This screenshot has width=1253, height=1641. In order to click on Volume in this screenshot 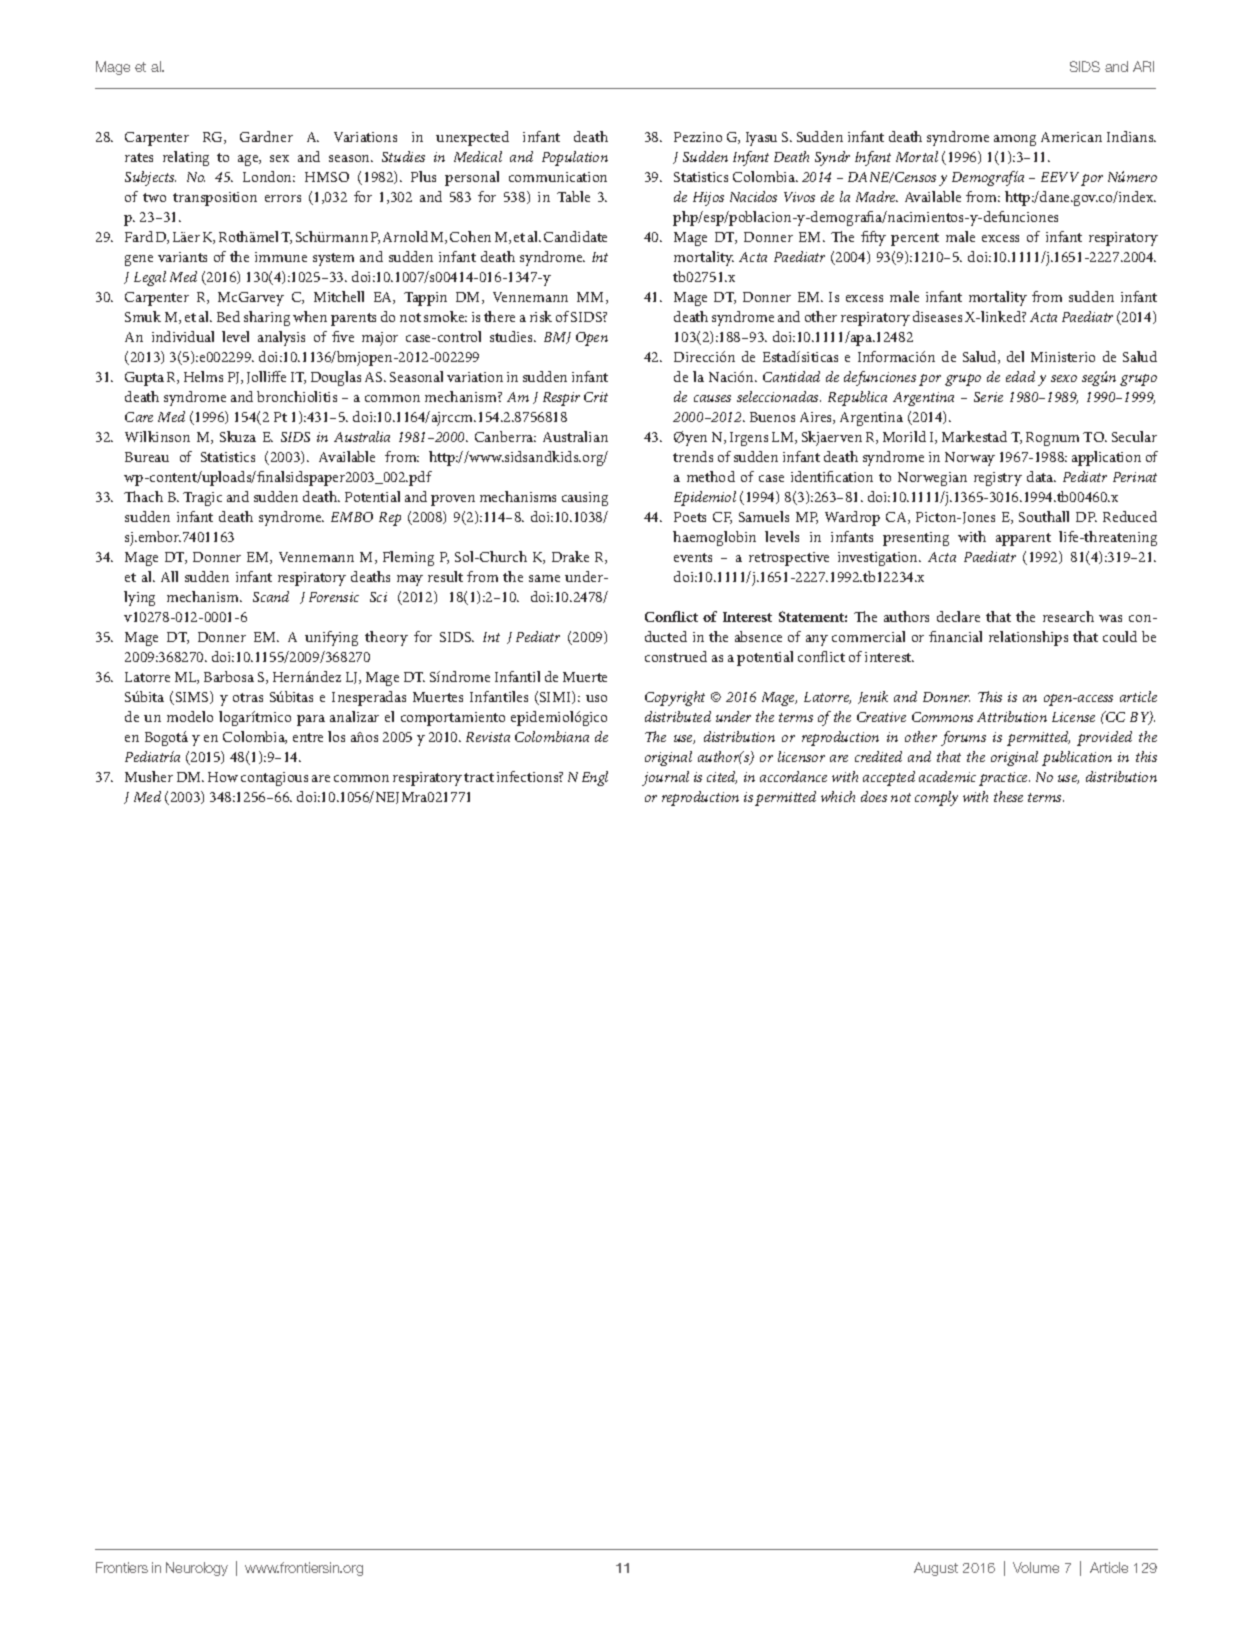, I will do `click(1036, 1567)`.
